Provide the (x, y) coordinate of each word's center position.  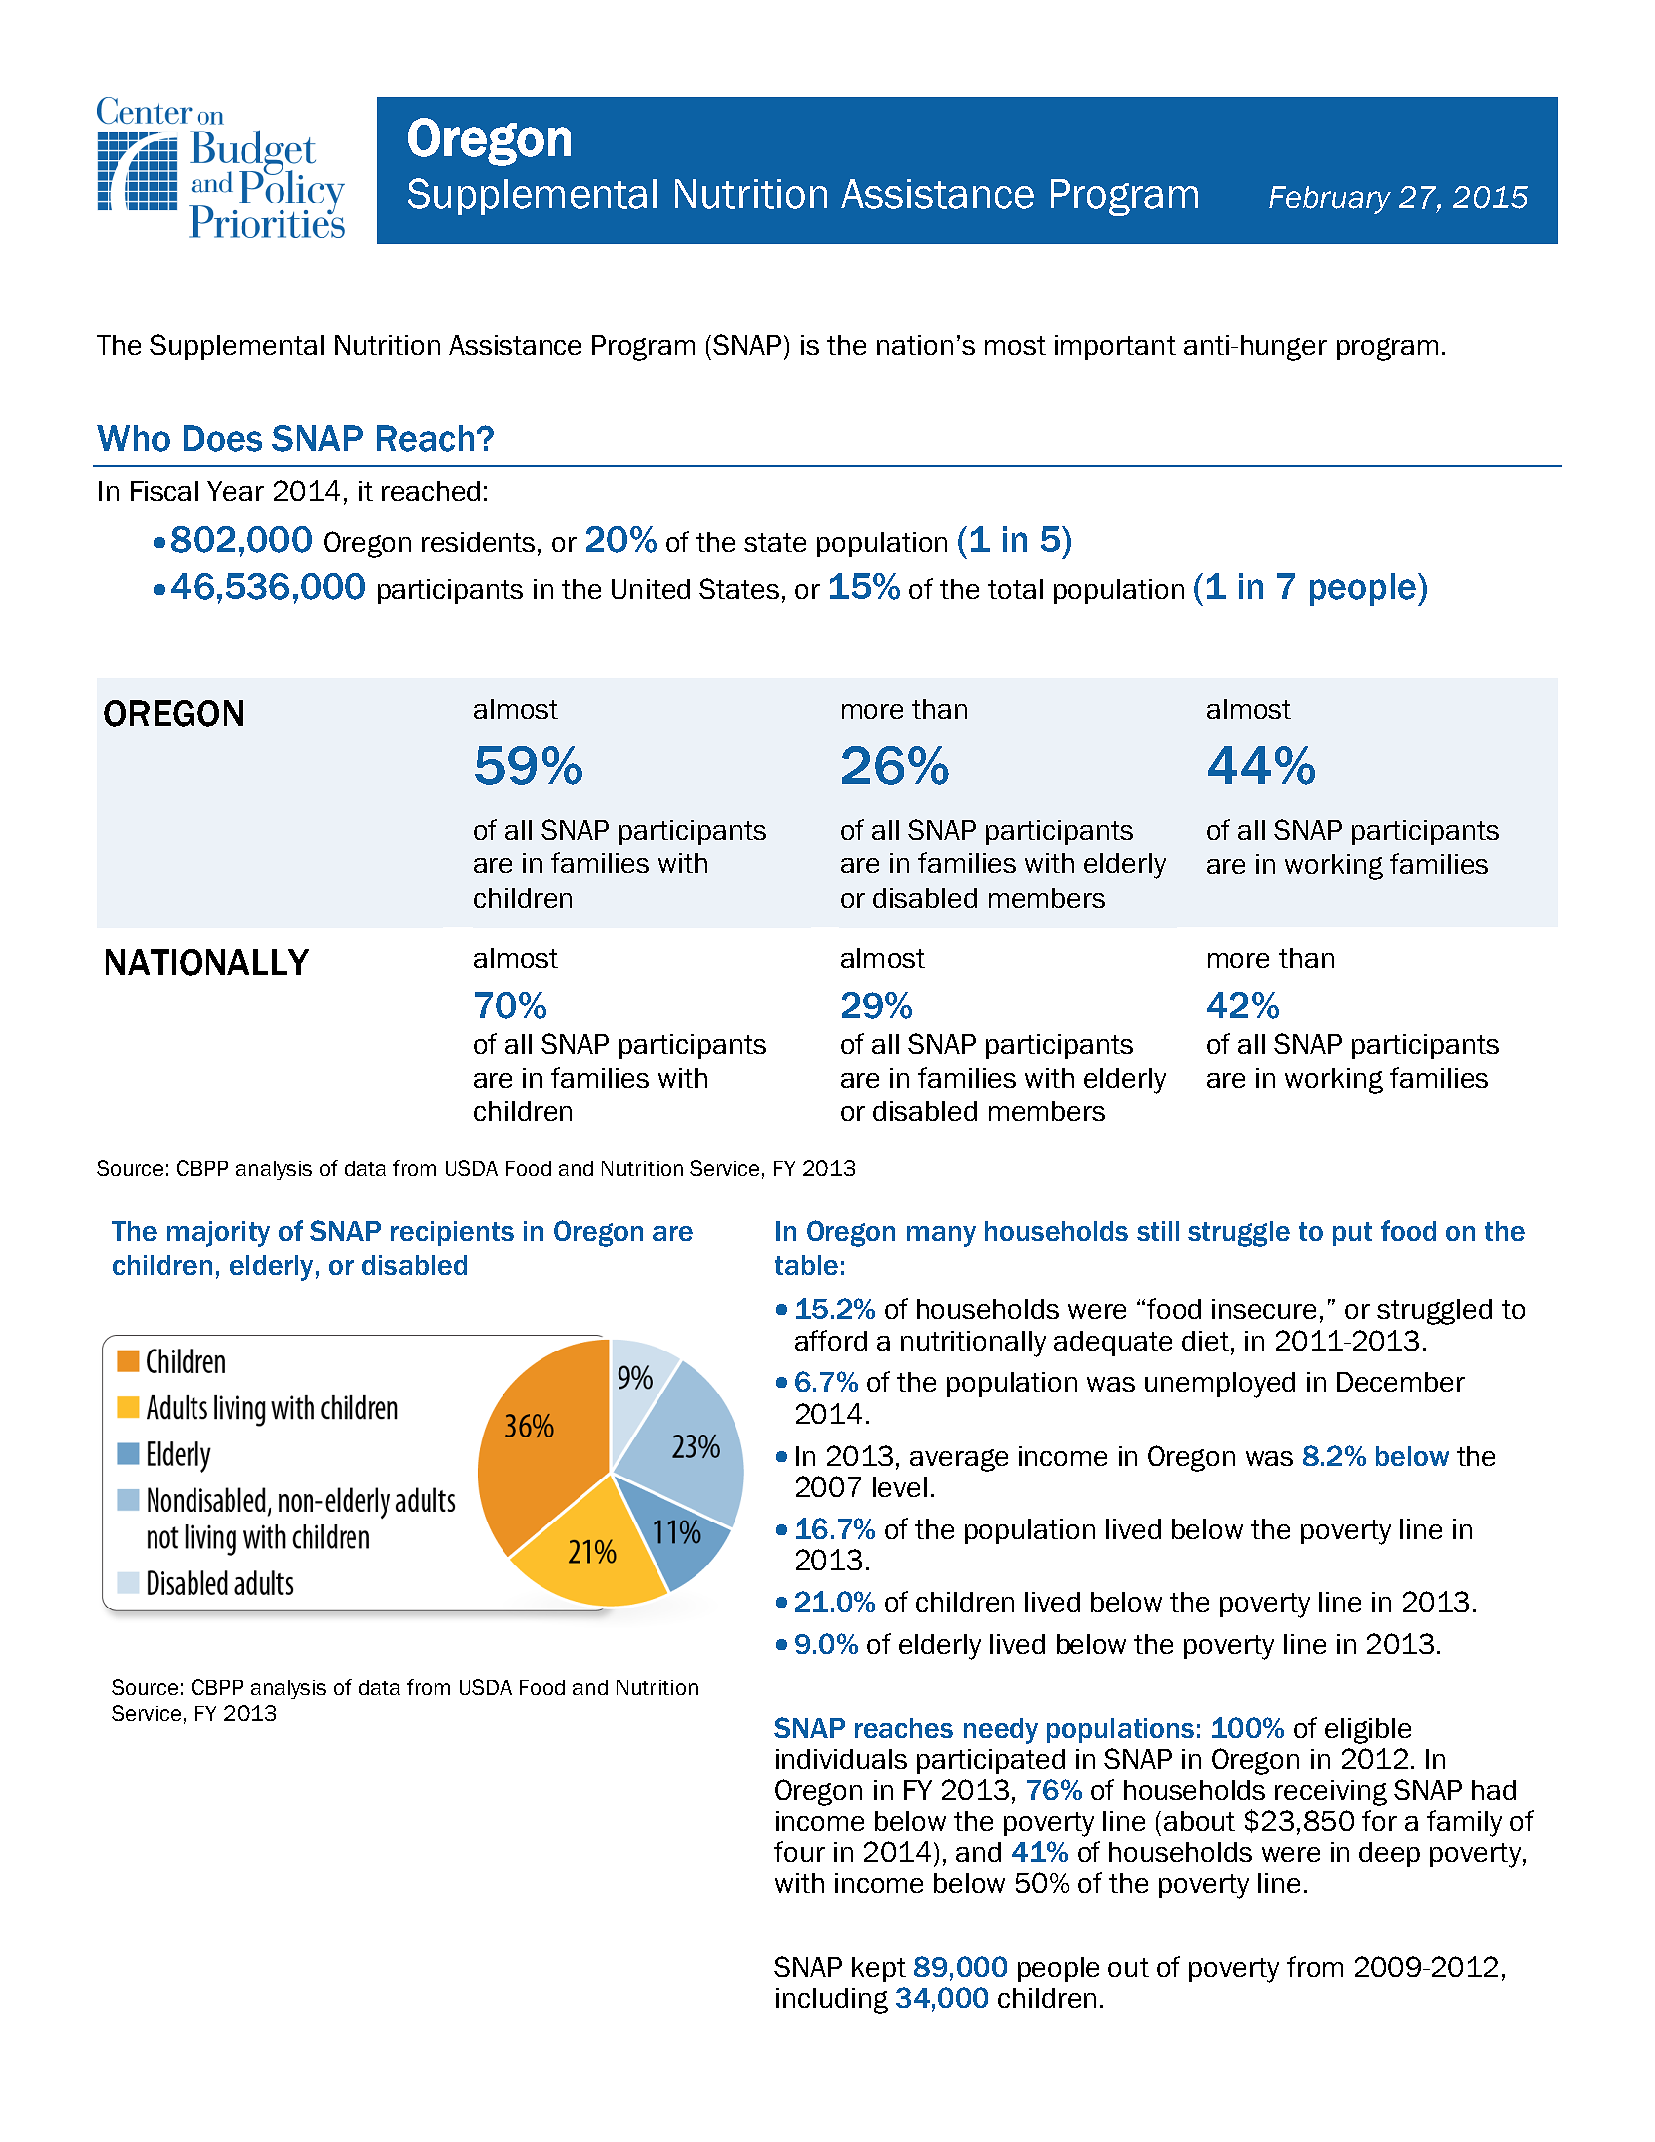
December (1401, 1382)
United (651, 589)
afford (831, 1340)
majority (218, 1234)
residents (478, 542)
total (1015, 589)
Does (223, 438)
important (1115, 347)
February (1330, 200)
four (799, 1851)
